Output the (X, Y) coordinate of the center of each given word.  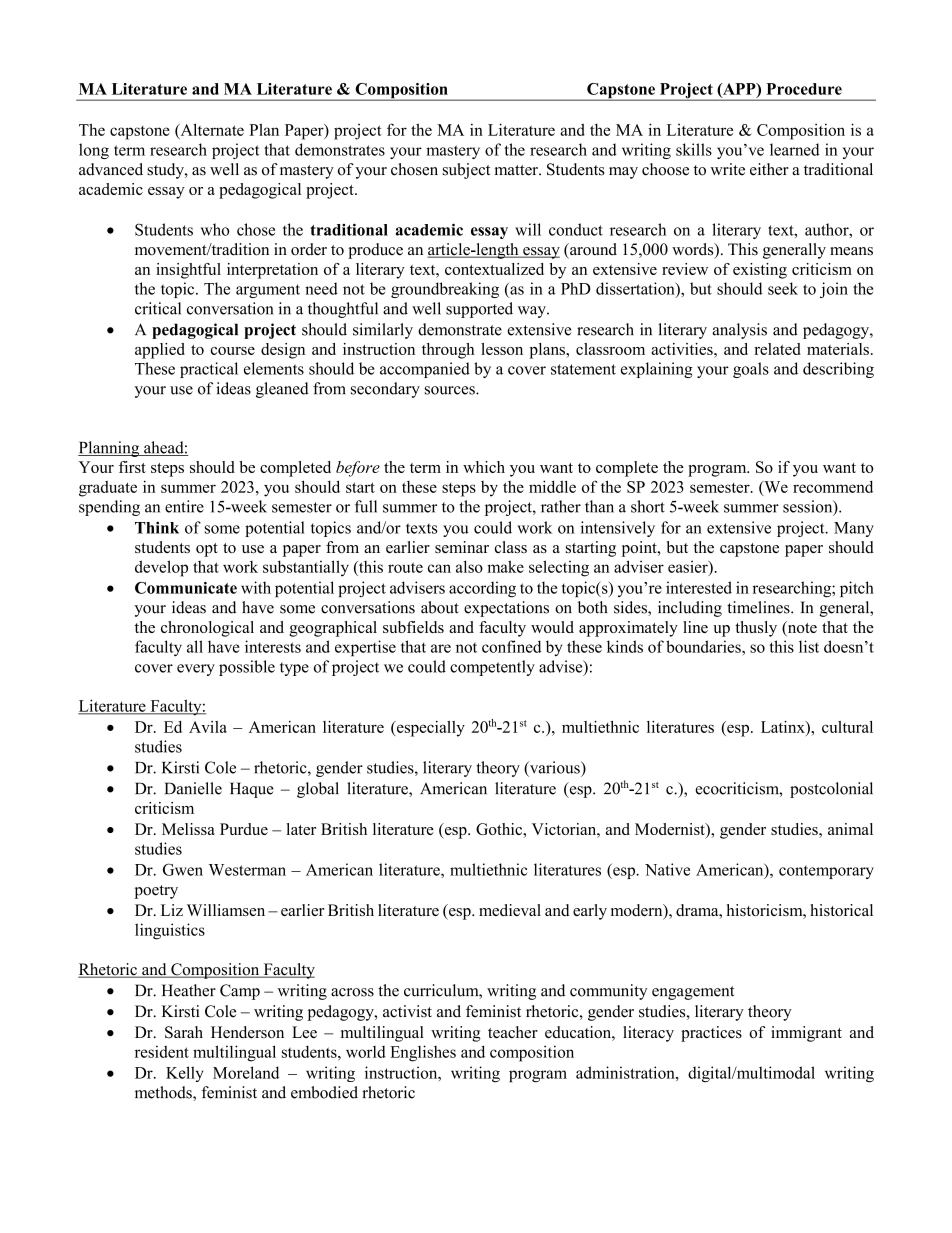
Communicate (186, 588)
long (94, 151)
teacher (513, 1032)
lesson (502, 349)
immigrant (806, 1034)
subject (466, 171)
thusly (756, 629)
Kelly (184, 1074)
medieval (510, 910)
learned (795, 149)
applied (160, 351)
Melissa (188, 829)
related (777, 349)
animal (850, 829)
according (482, 589)
